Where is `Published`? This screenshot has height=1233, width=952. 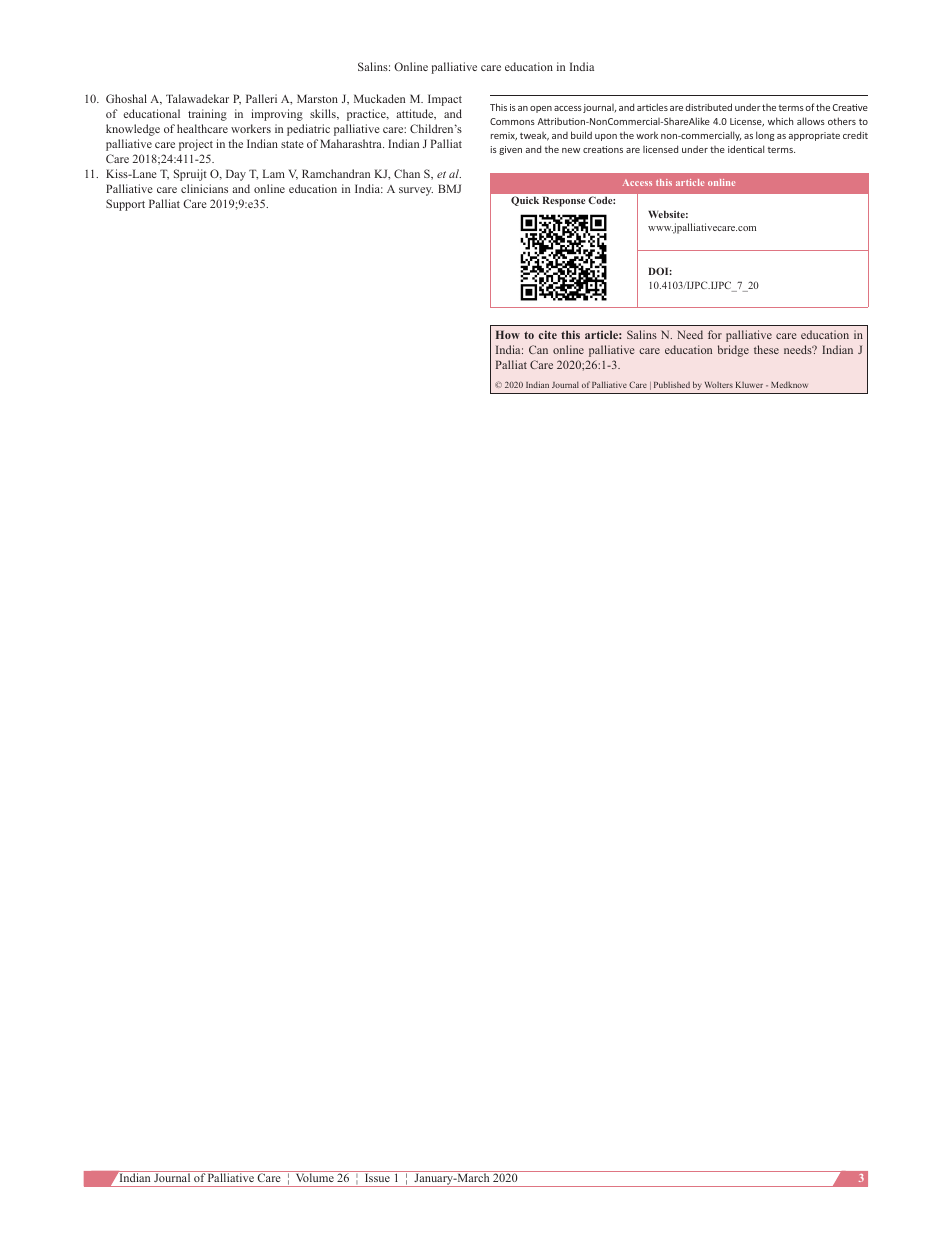
Published is located at coordinates (672, 384).
